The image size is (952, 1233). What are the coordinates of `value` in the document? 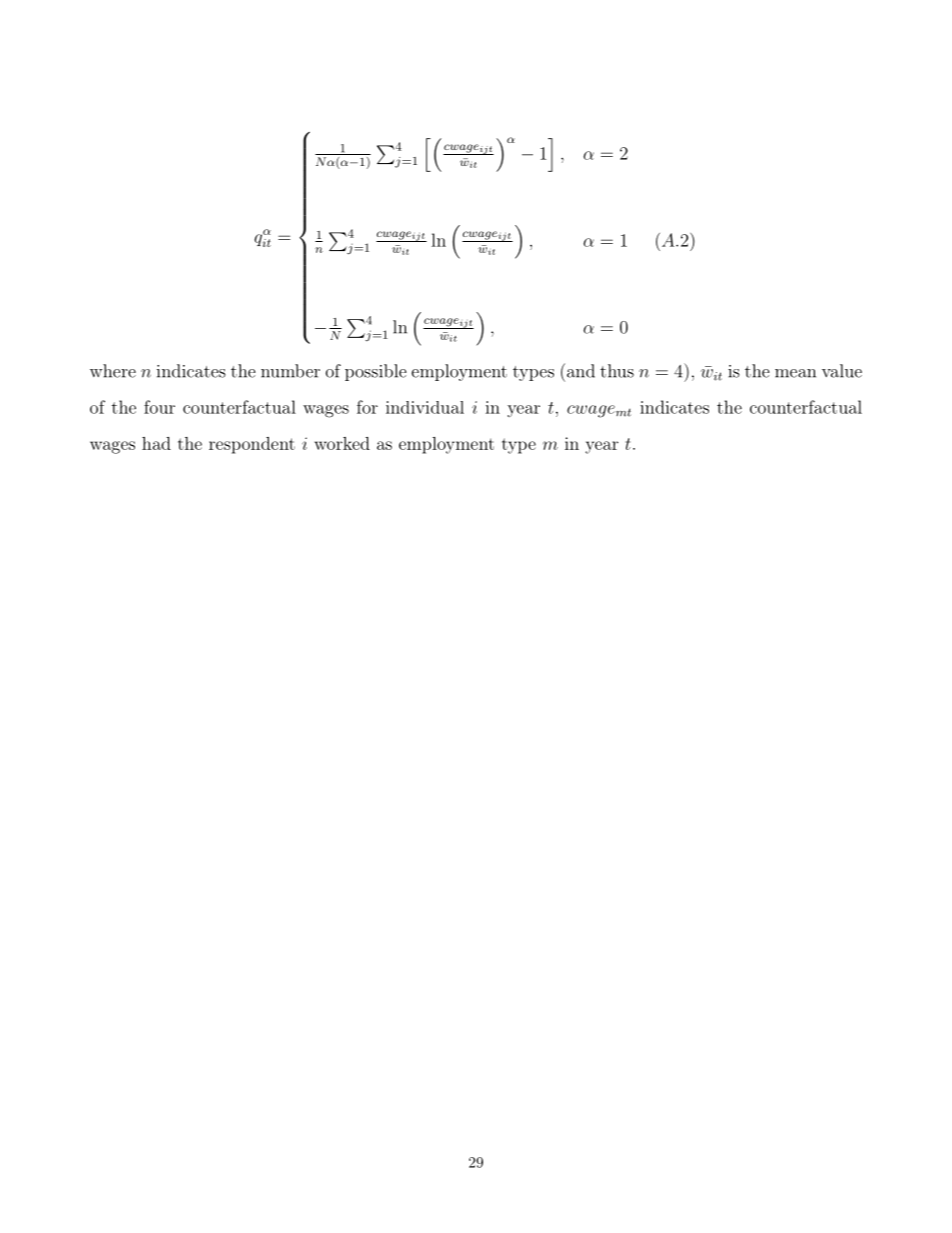 It's located at (842, 371).
